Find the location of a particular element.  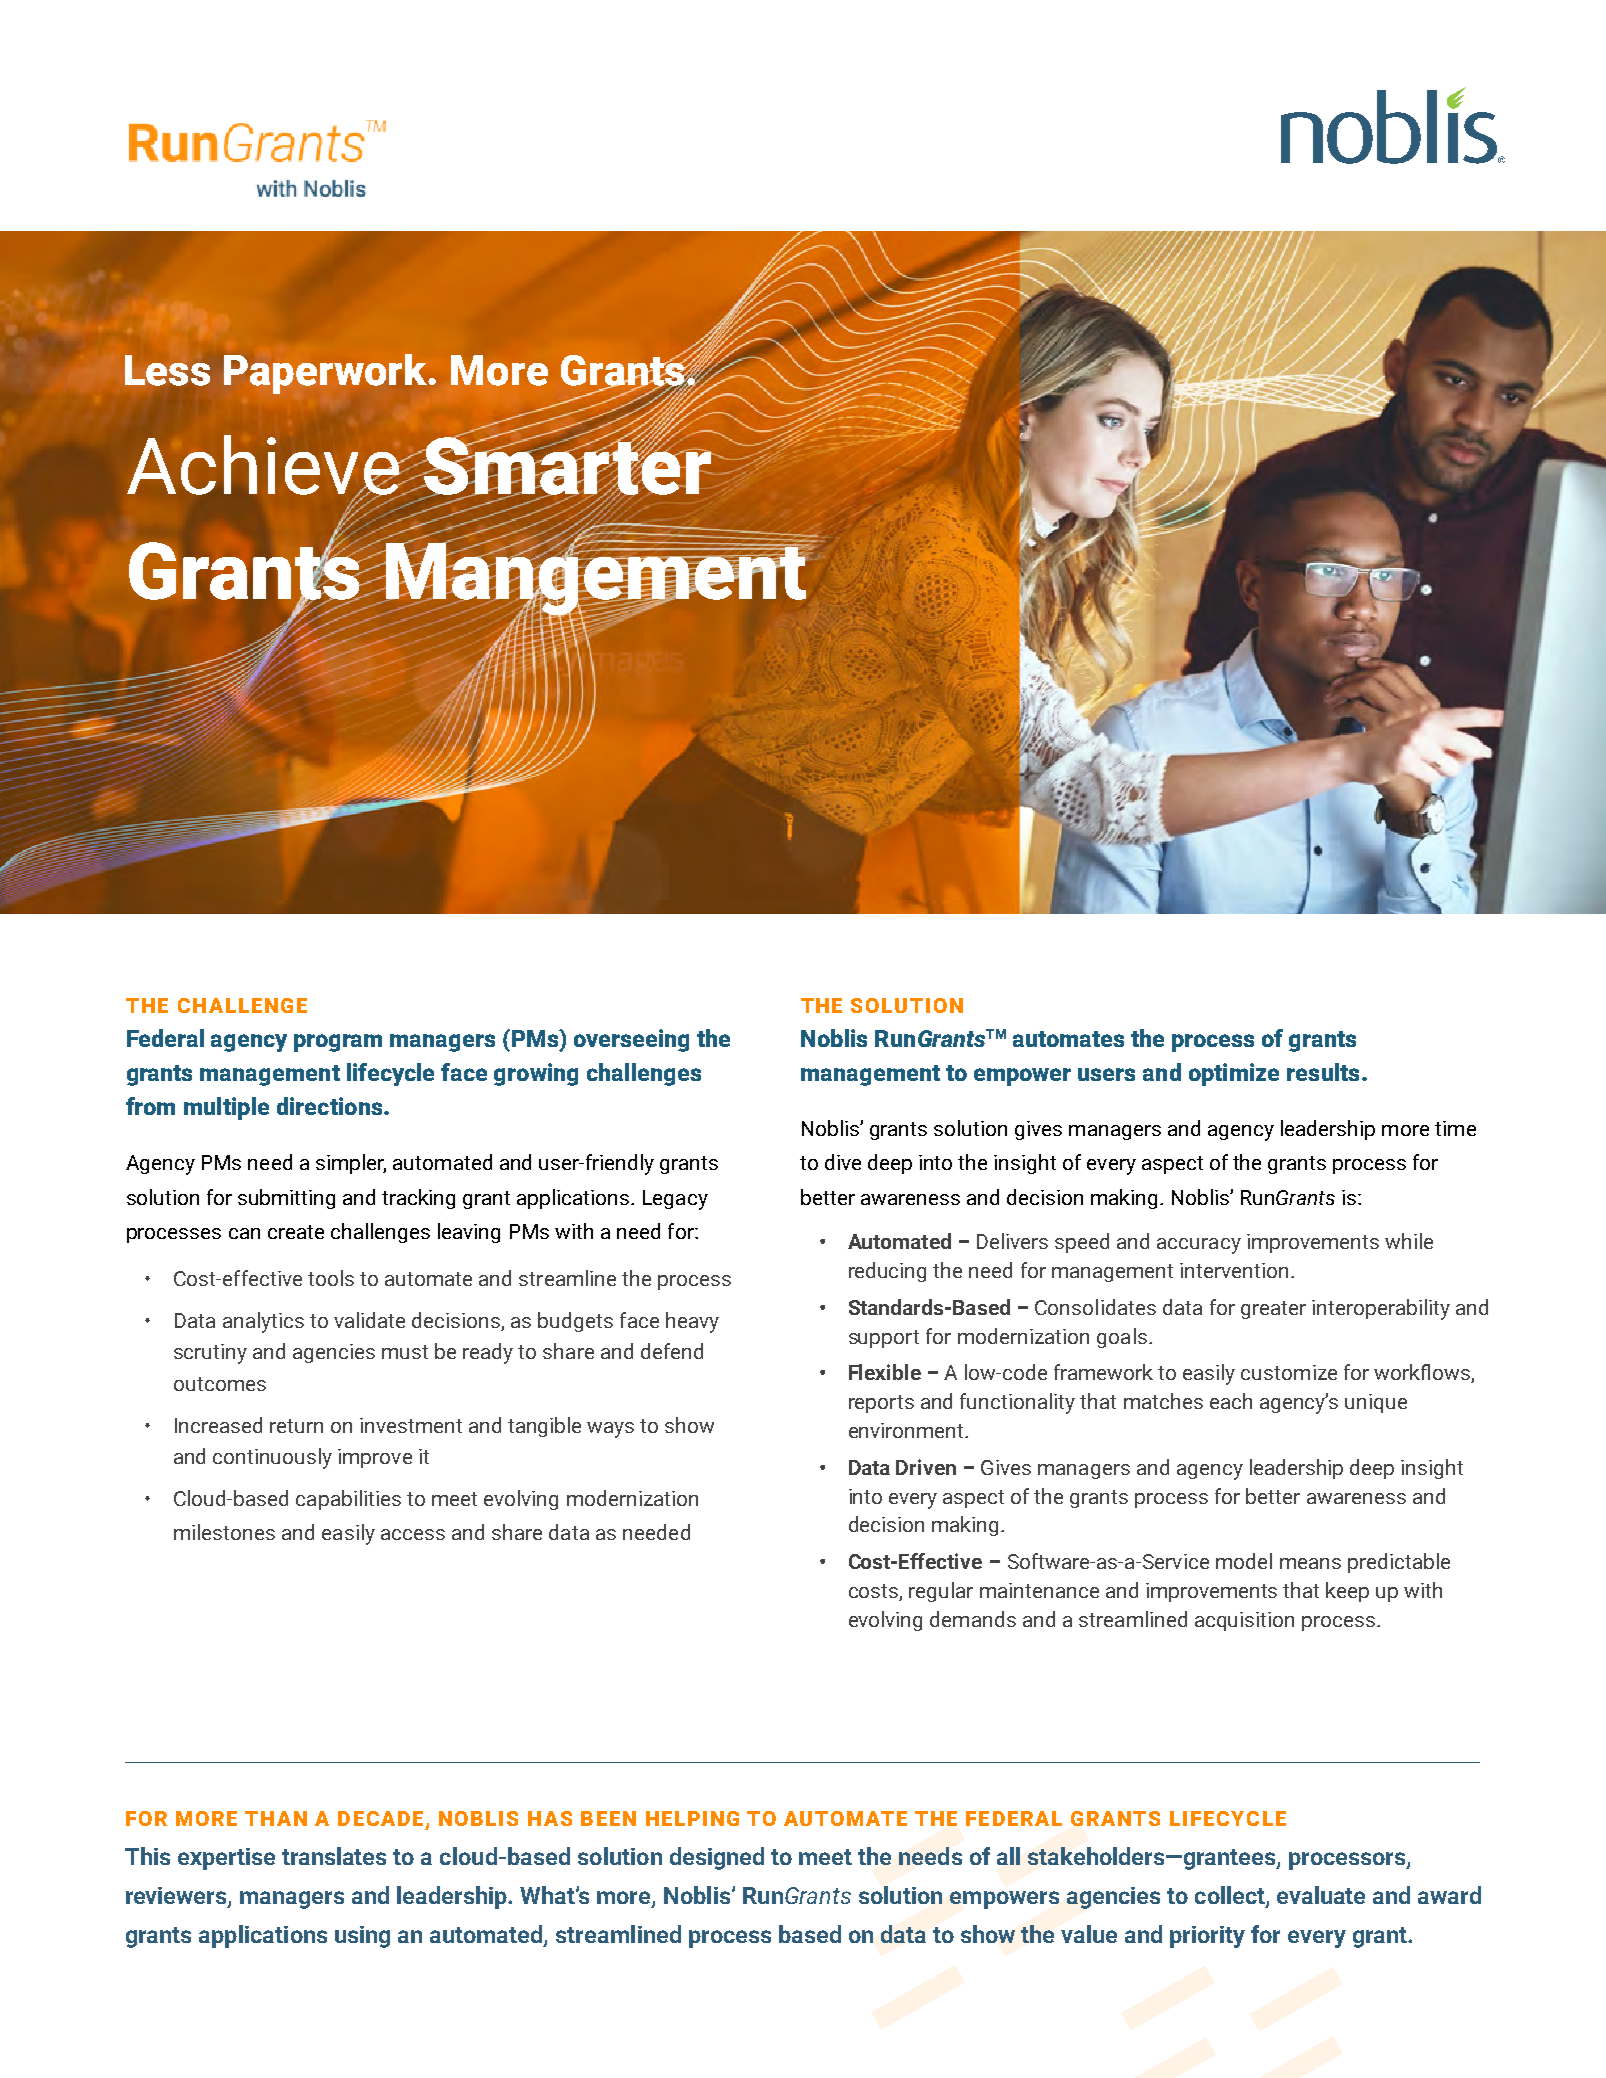

Smarter is located at coordinates (568, 466).
